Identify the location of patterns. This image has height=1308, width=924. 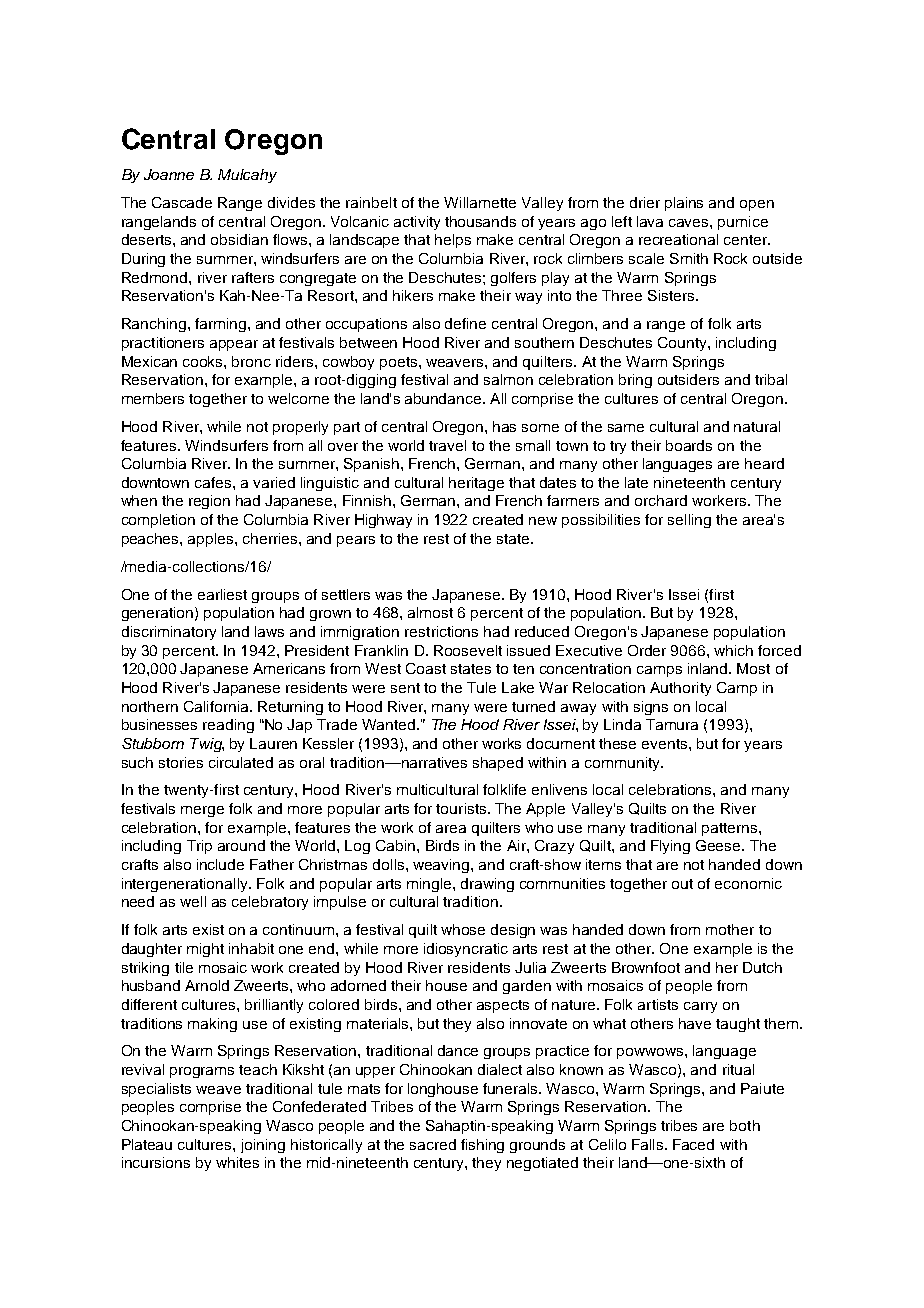
(731, 829).
